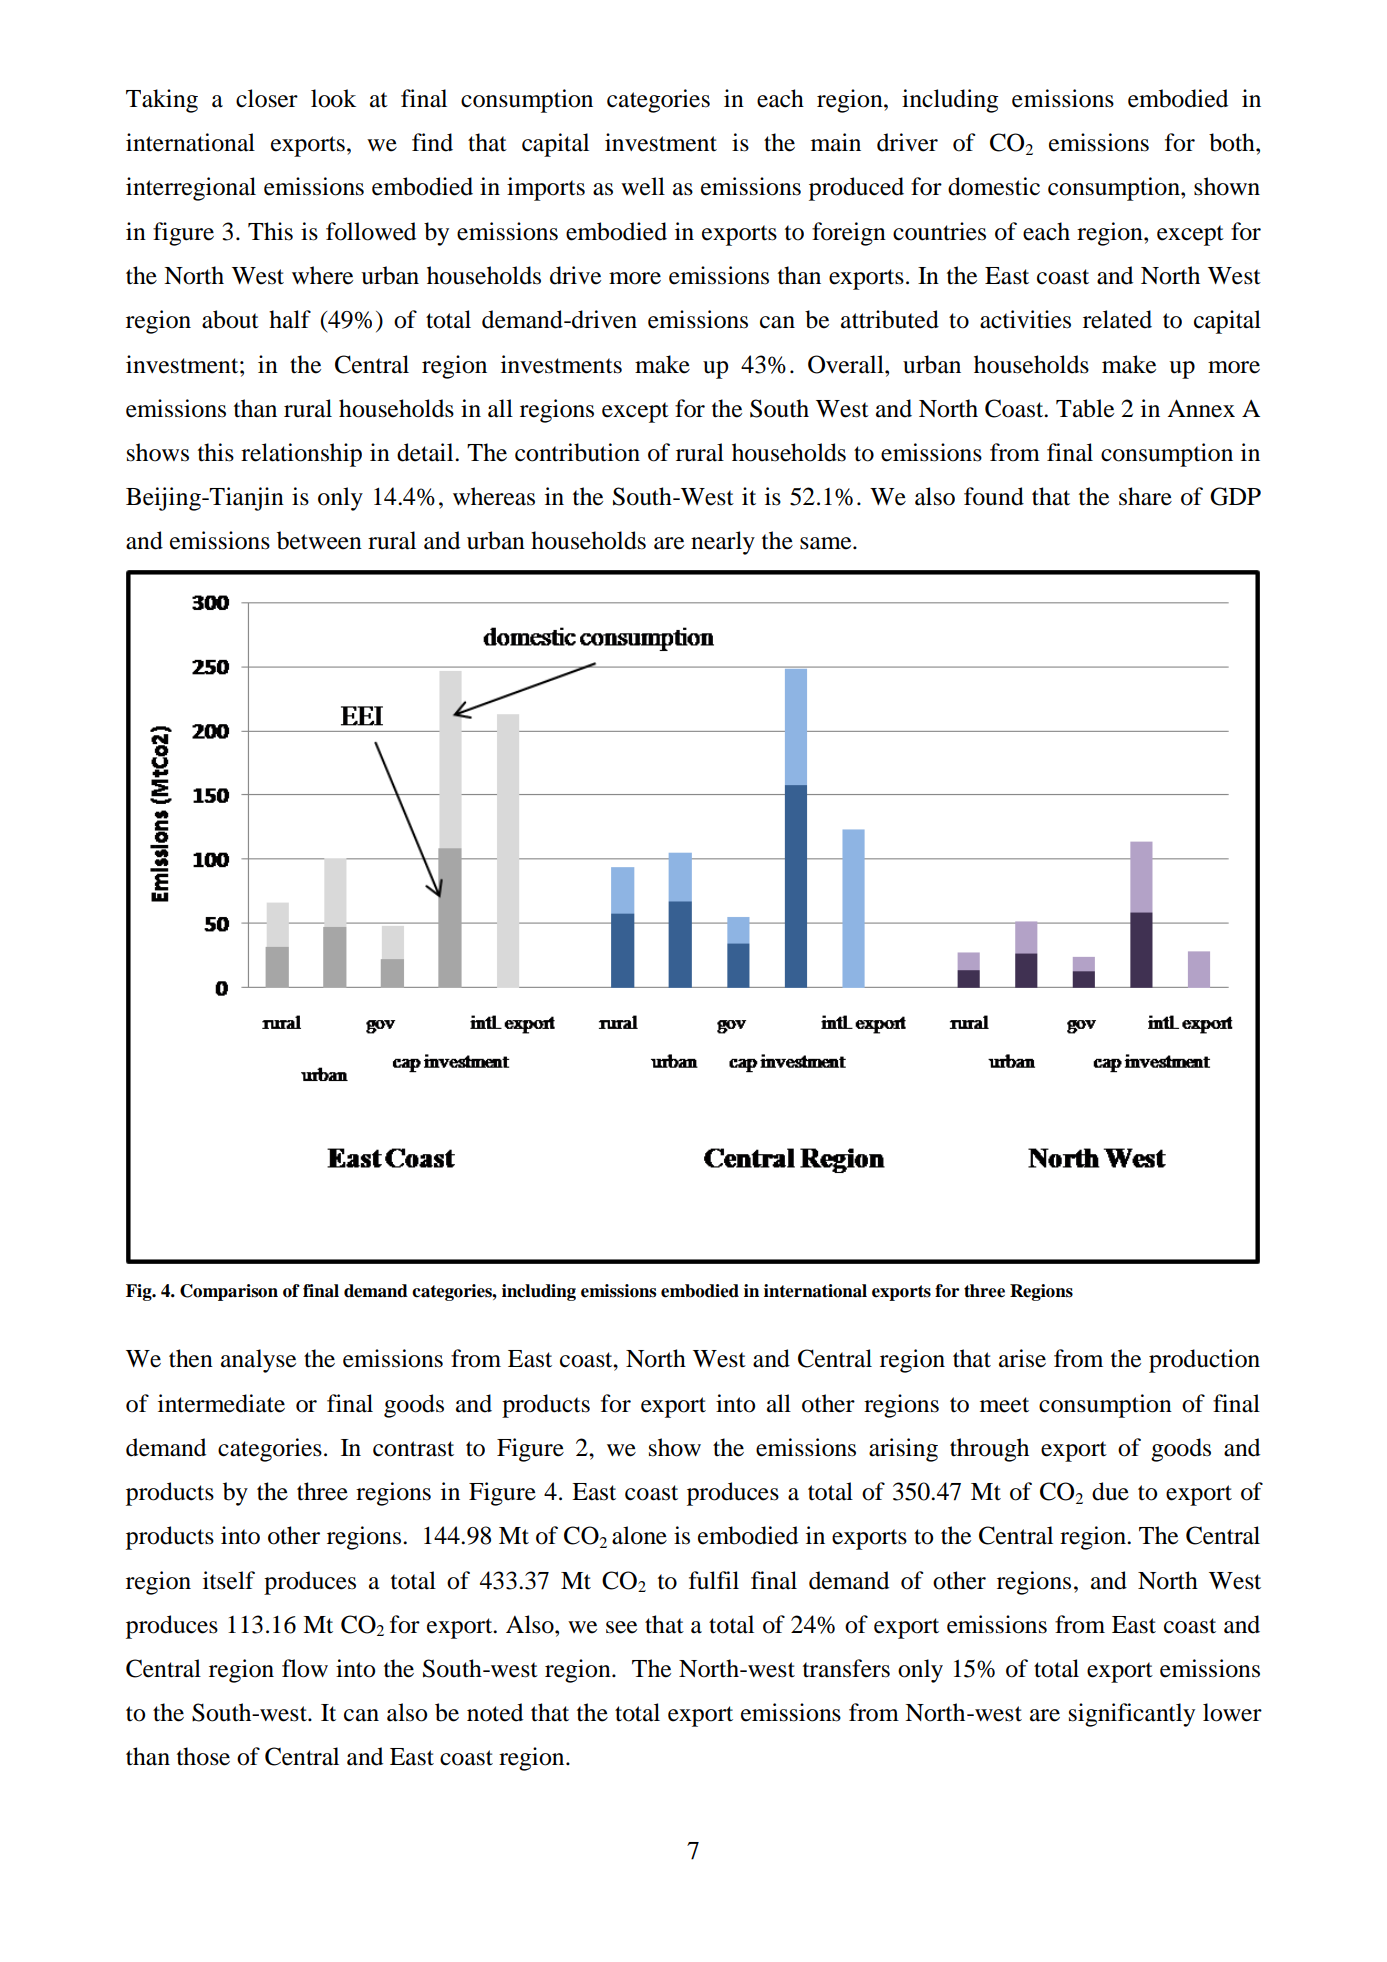 This document has height=1962, width=1387. I want to click on production, so click(1204, 1361).
